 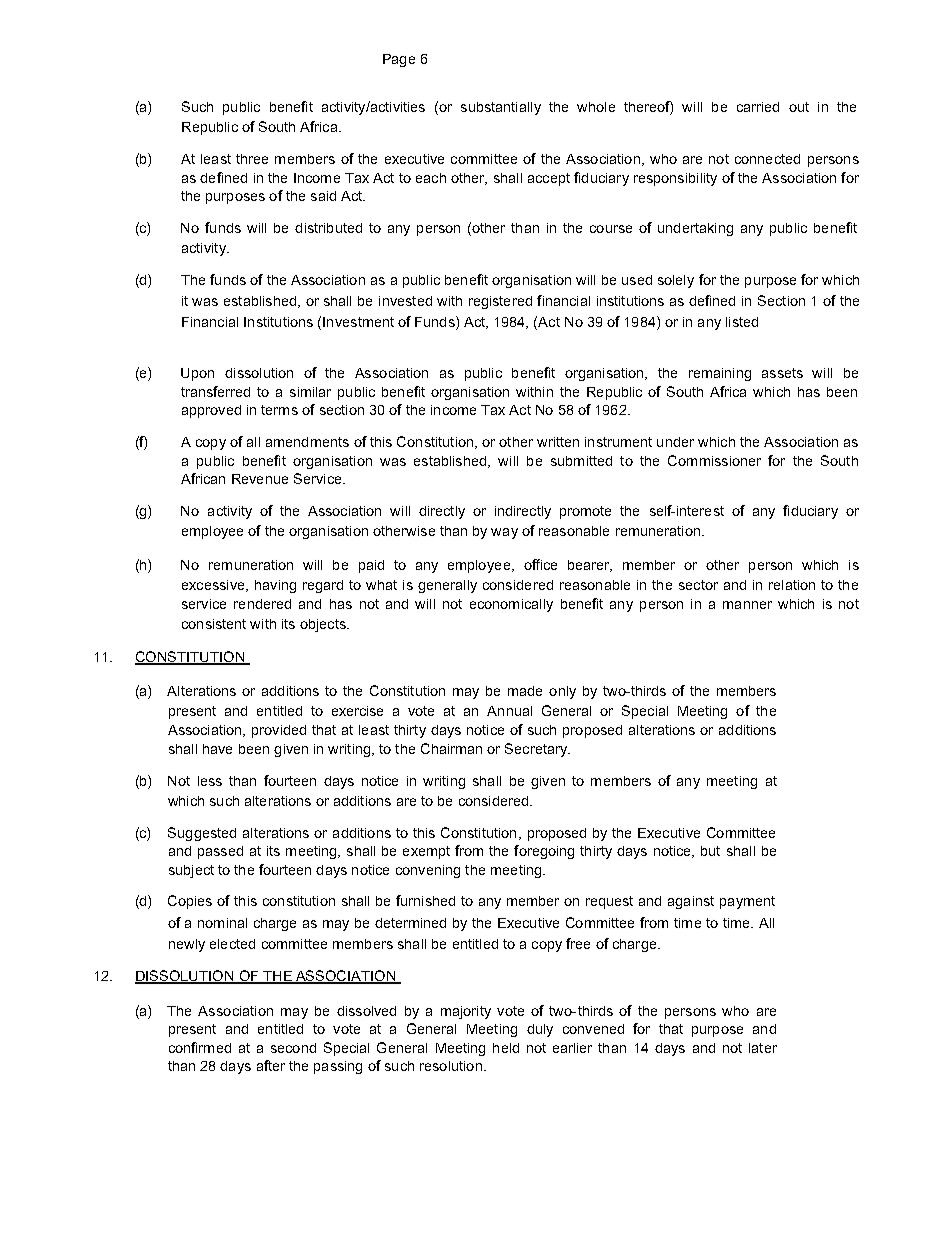 I want to click on substantially, so click(x=501, y=108).
